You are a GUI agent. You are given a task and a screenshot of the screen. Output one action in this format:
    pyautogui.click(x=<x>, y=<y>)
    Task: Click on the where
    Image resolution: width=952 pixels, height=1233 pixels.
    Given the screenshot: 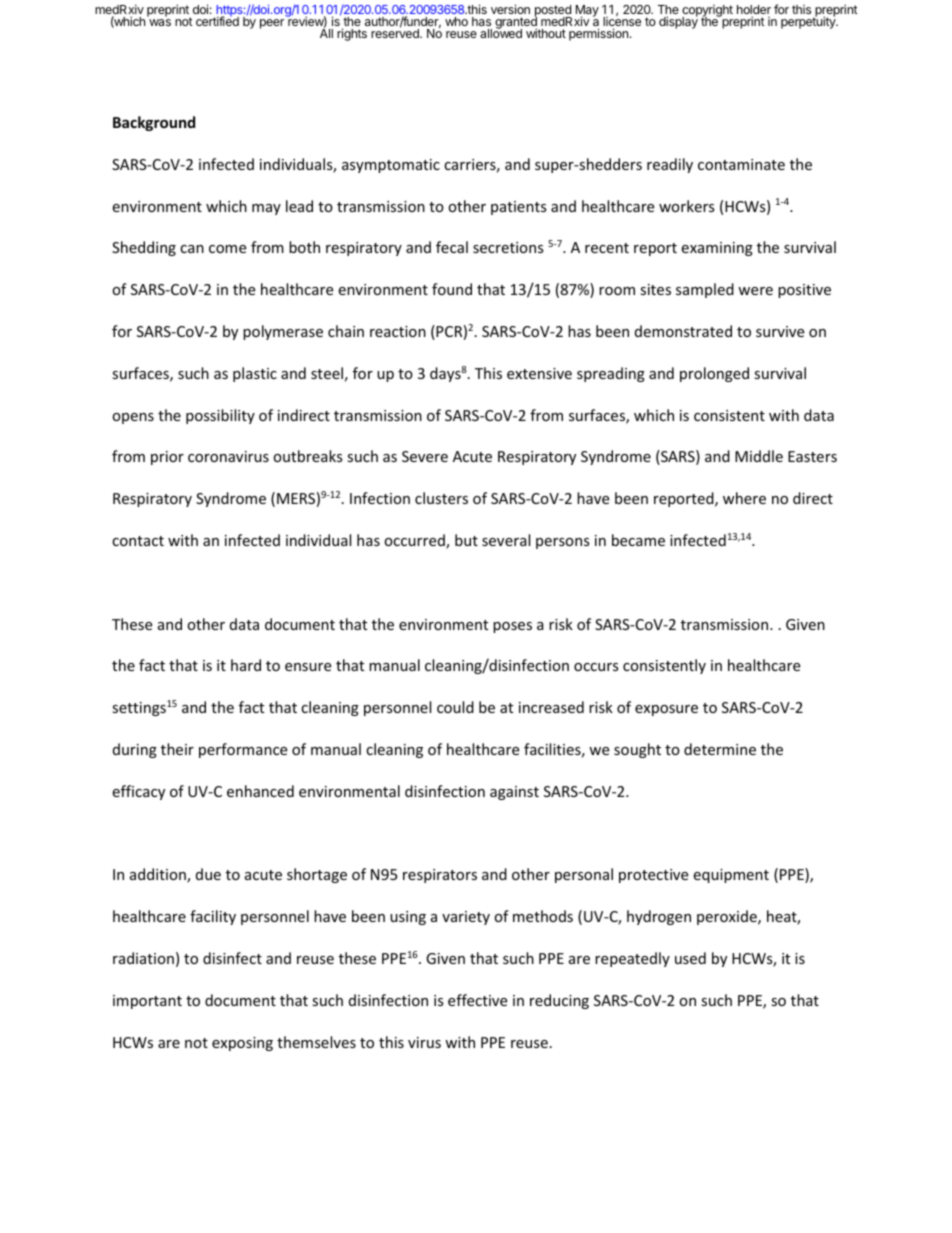 What is the action you would take?
    pyautogui.click(x=744, y=498)
